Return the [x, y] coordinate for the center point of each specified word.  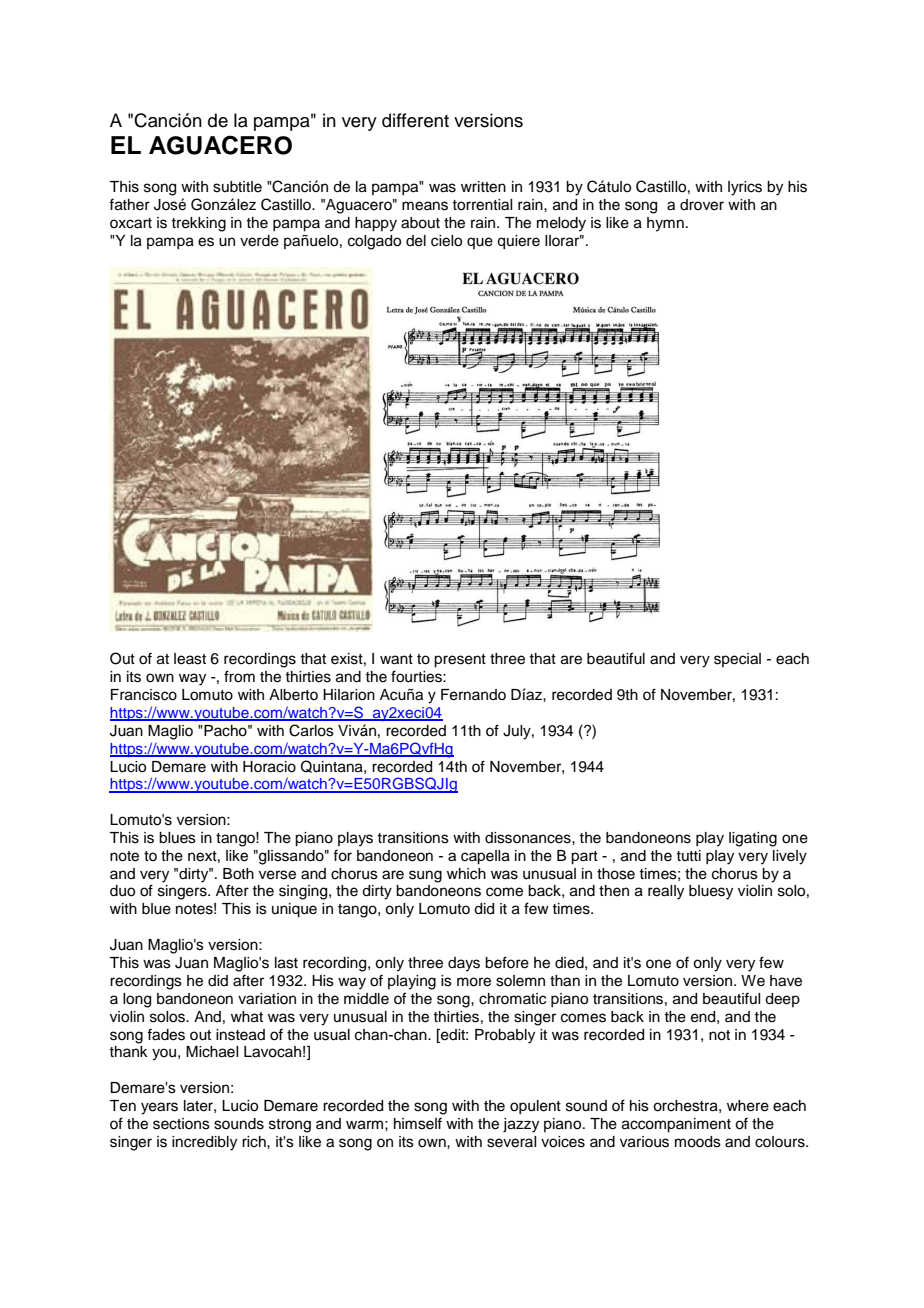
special [737, 660]
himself [418, 1123]
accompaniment [676, 1125]
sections [181, 1124]
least [190, 659]
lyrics [745, 188]
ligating [753, 839]
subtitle [237, 187]
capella [485, 857]
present [460, 661]
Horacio [269, 767]
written [483, 187]
